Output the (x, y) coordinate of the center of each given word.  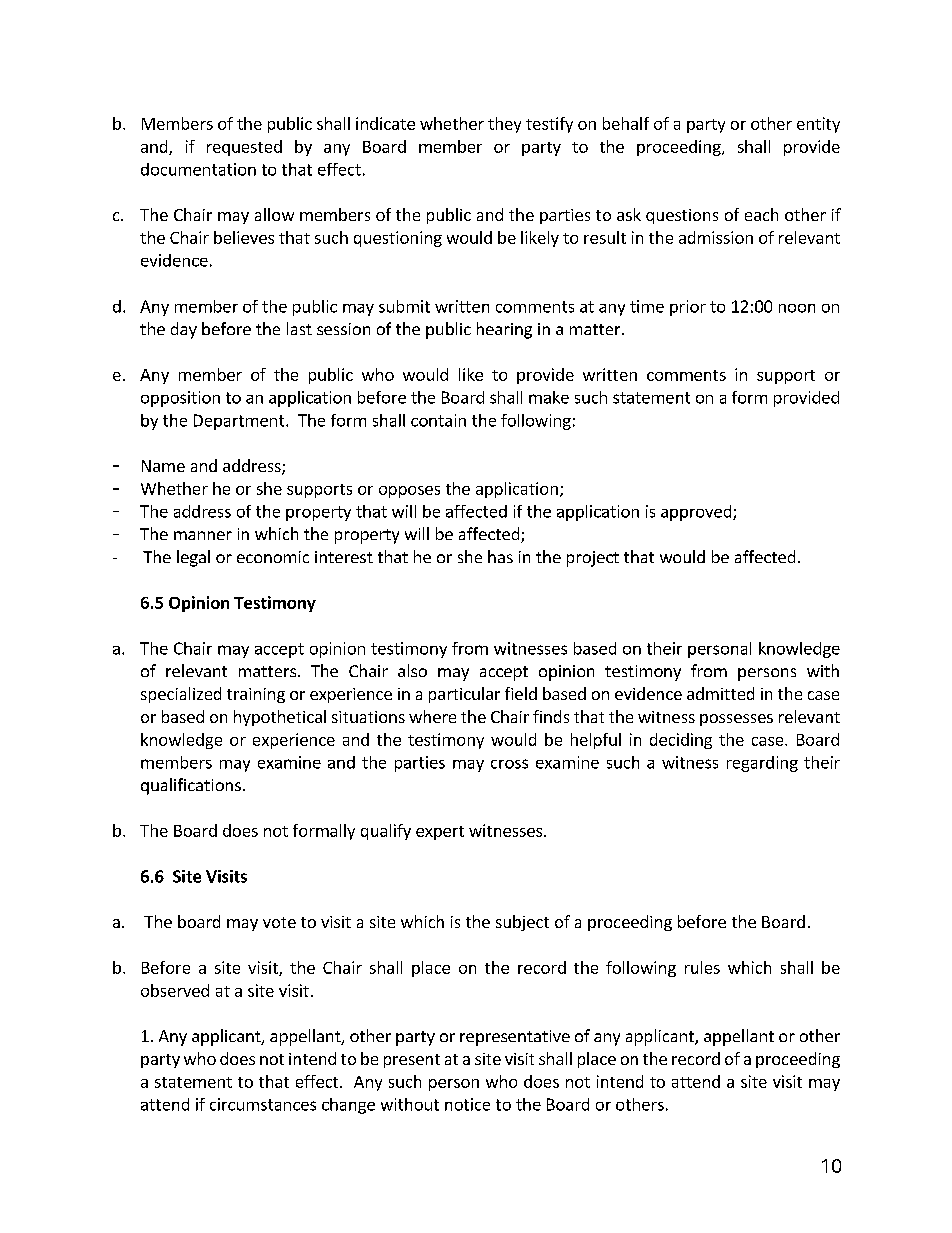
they (504, 125)
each (761, 214)
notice (467, 1104)
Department (240, 422)
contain (438, 420)
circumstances (263, 1104)
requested (244, 148)
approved (697, 513)
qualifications (191, 786)
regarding (762, 764)
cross (509, 764)
